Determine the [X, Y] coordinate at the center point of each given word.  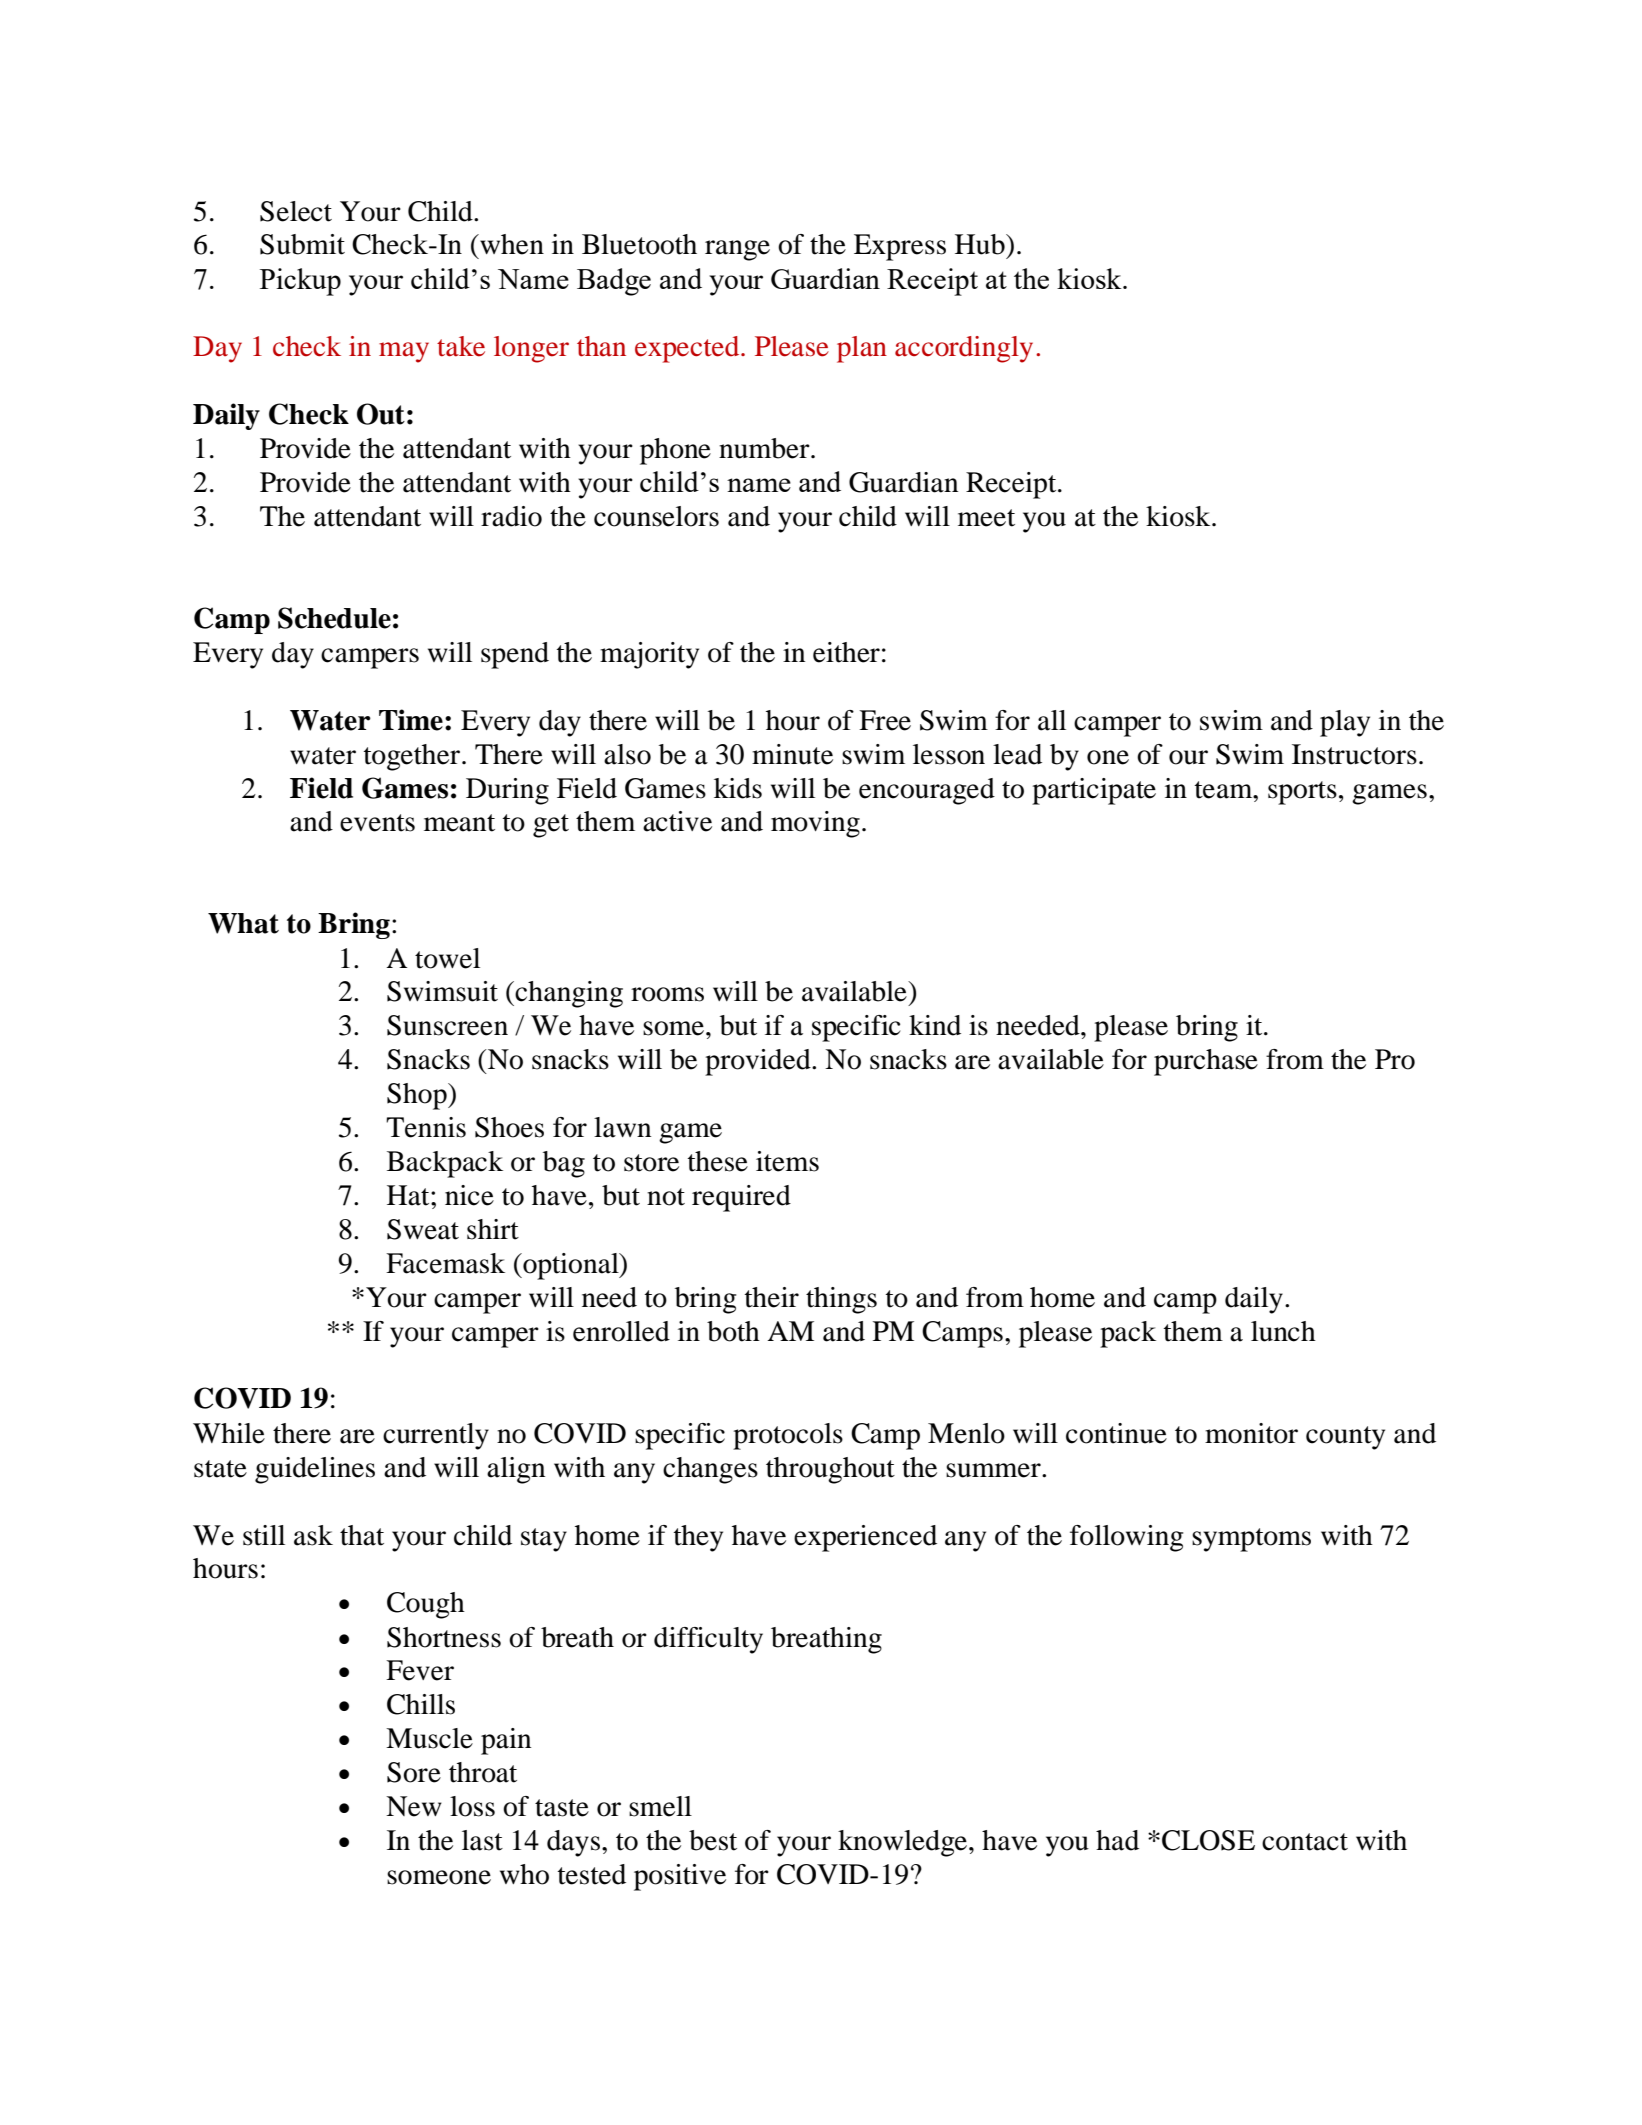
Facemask [445, 1263]
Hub [981, 244]
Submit [302, 244]
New [414, 1806]
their [771, 1297]
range [737, 250]
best [713, 1840]
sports [1302, 793]
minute [792, 754]
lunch [1283, 1331]
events [377, 823]
